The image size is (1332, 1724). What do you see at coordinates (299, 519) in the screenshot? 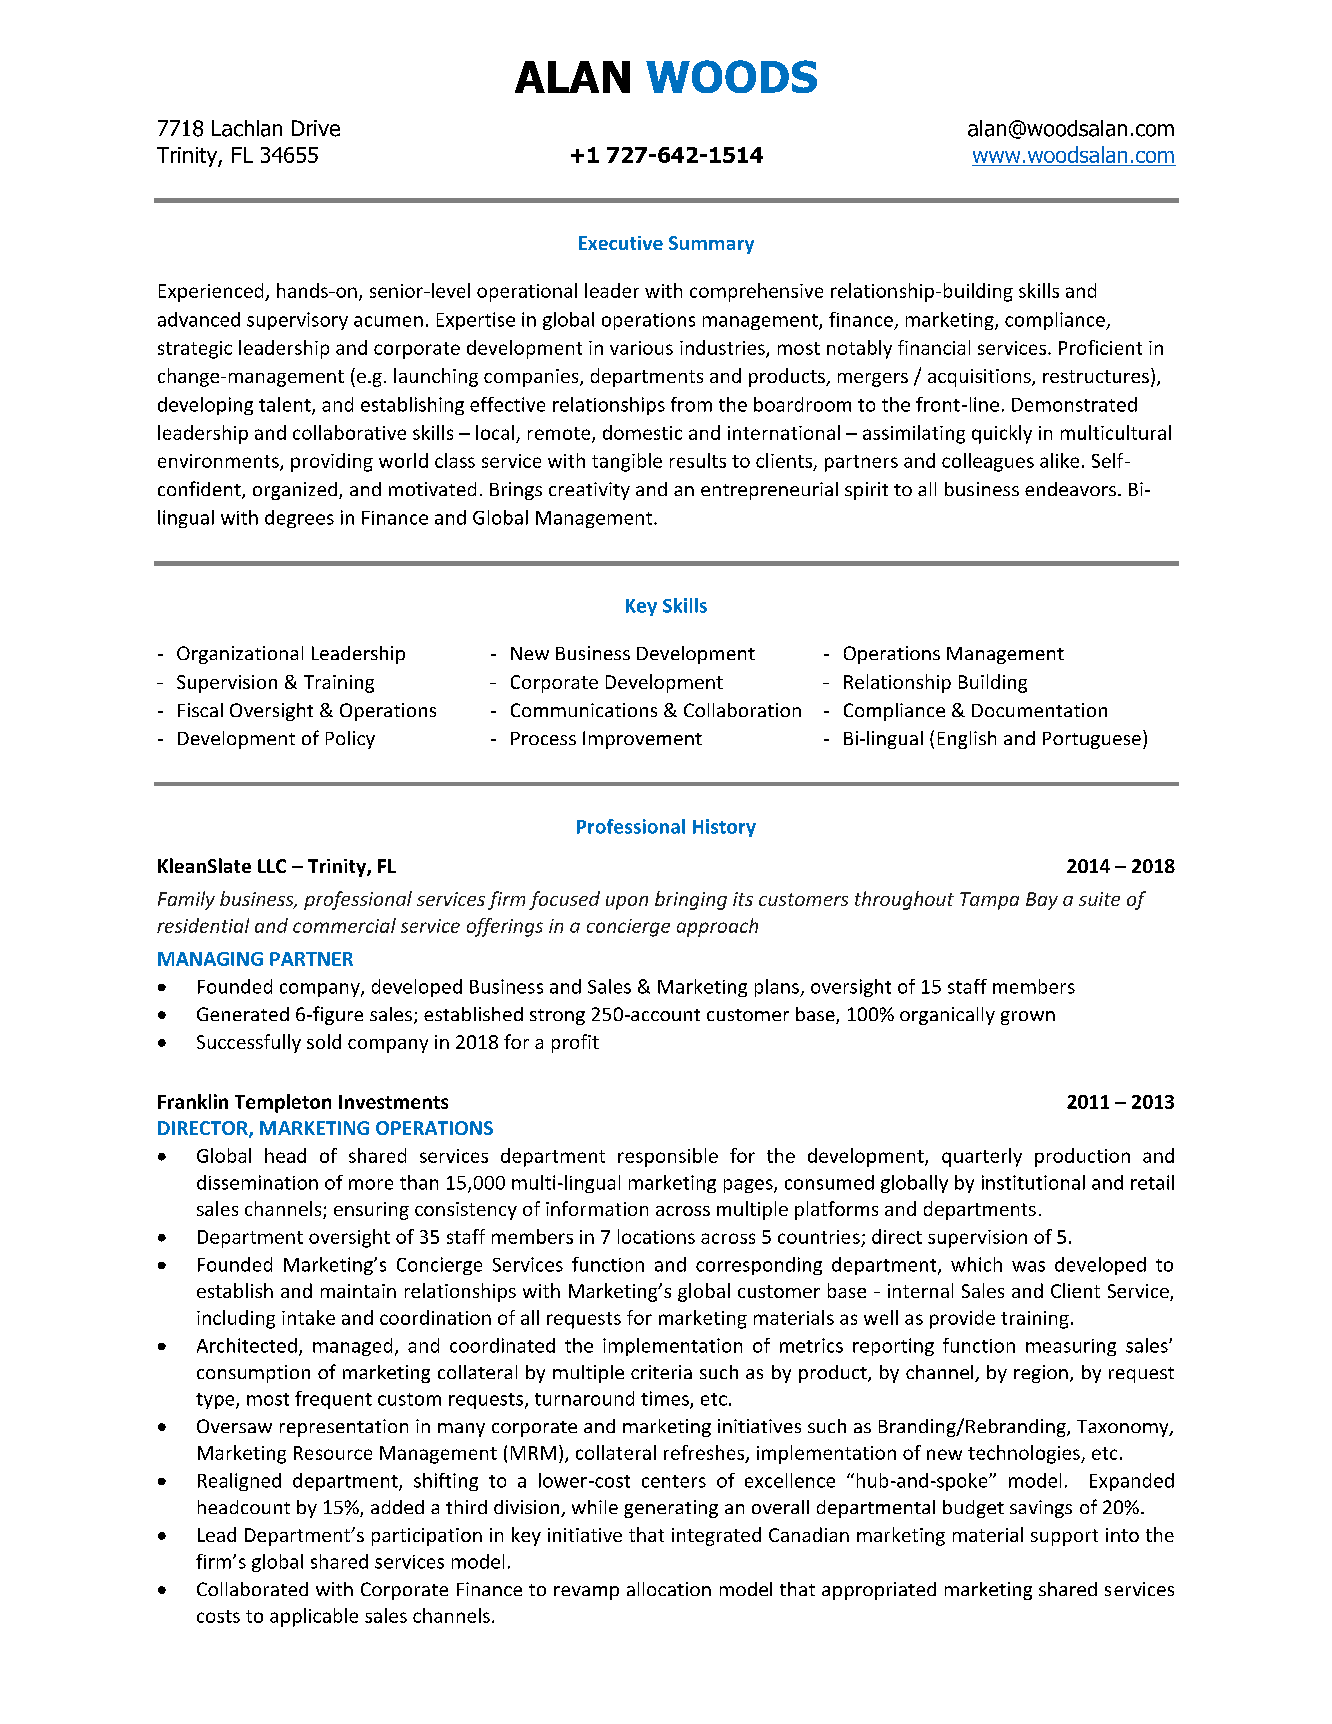
I see `degrees` at bounding box center [299, 519].
